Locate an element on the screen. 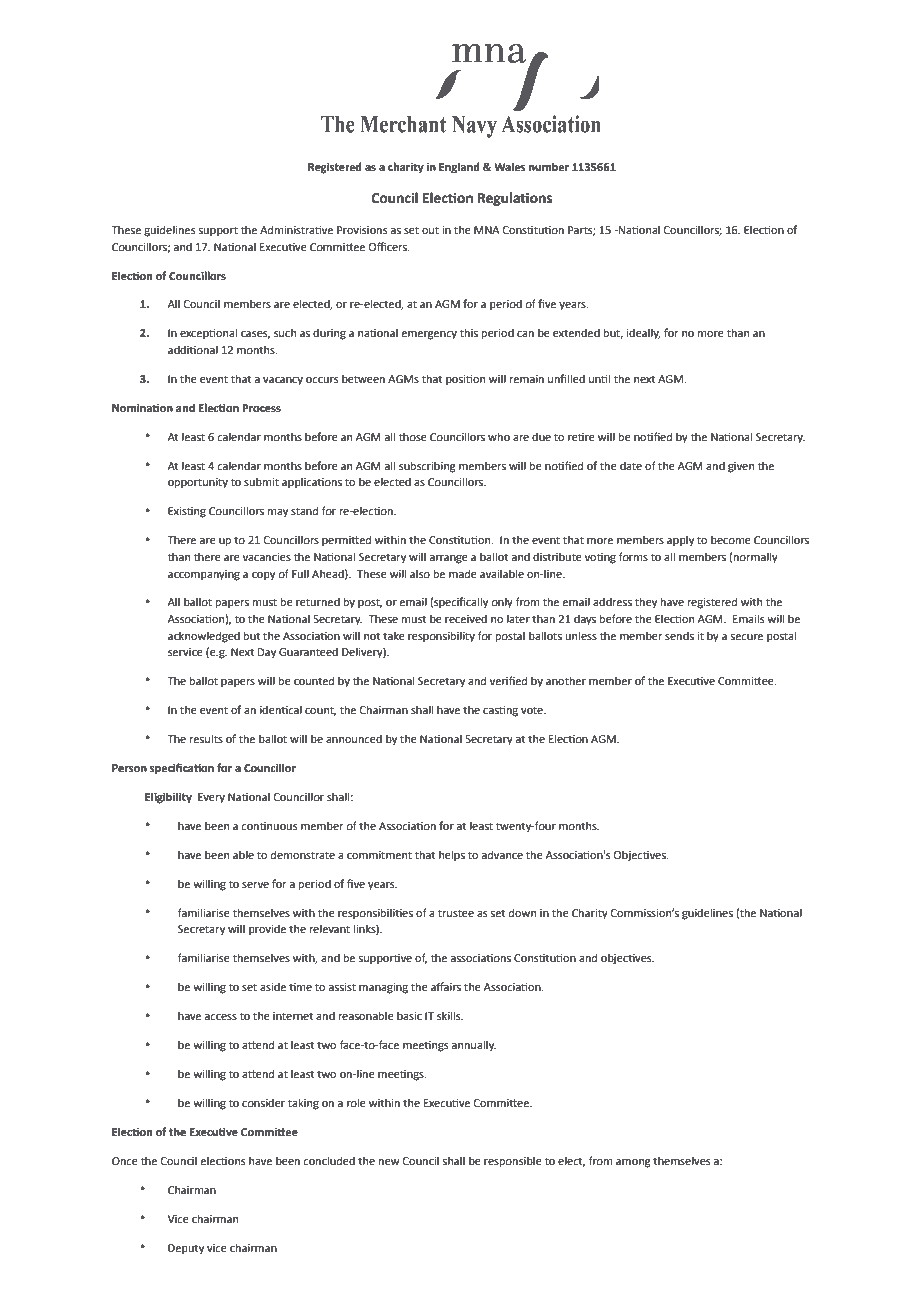 Image resolution: width=924 pixels, height=1308 pixels. helps is located at coordinates (452, 856).
